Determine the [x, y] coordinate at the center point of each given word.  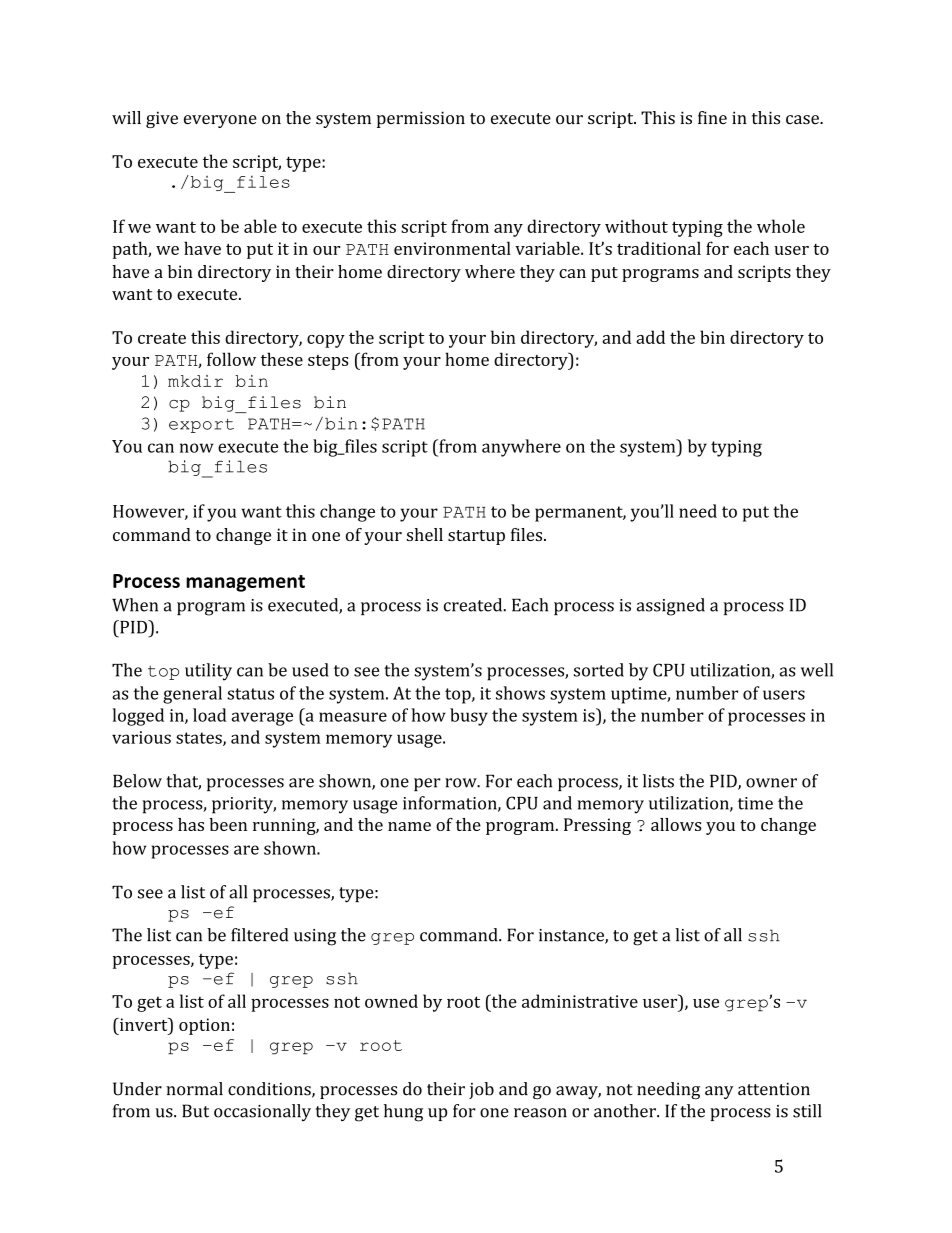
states [200, 739]
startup [476, 537]
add [650, 337]
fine [712, 117]
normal [194, 1089]
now [197, 448]
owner [771, 783]
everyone [220, 121]
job [481, 1090]
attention [774, 1089]
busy [469, 717]
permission [421, 119]
